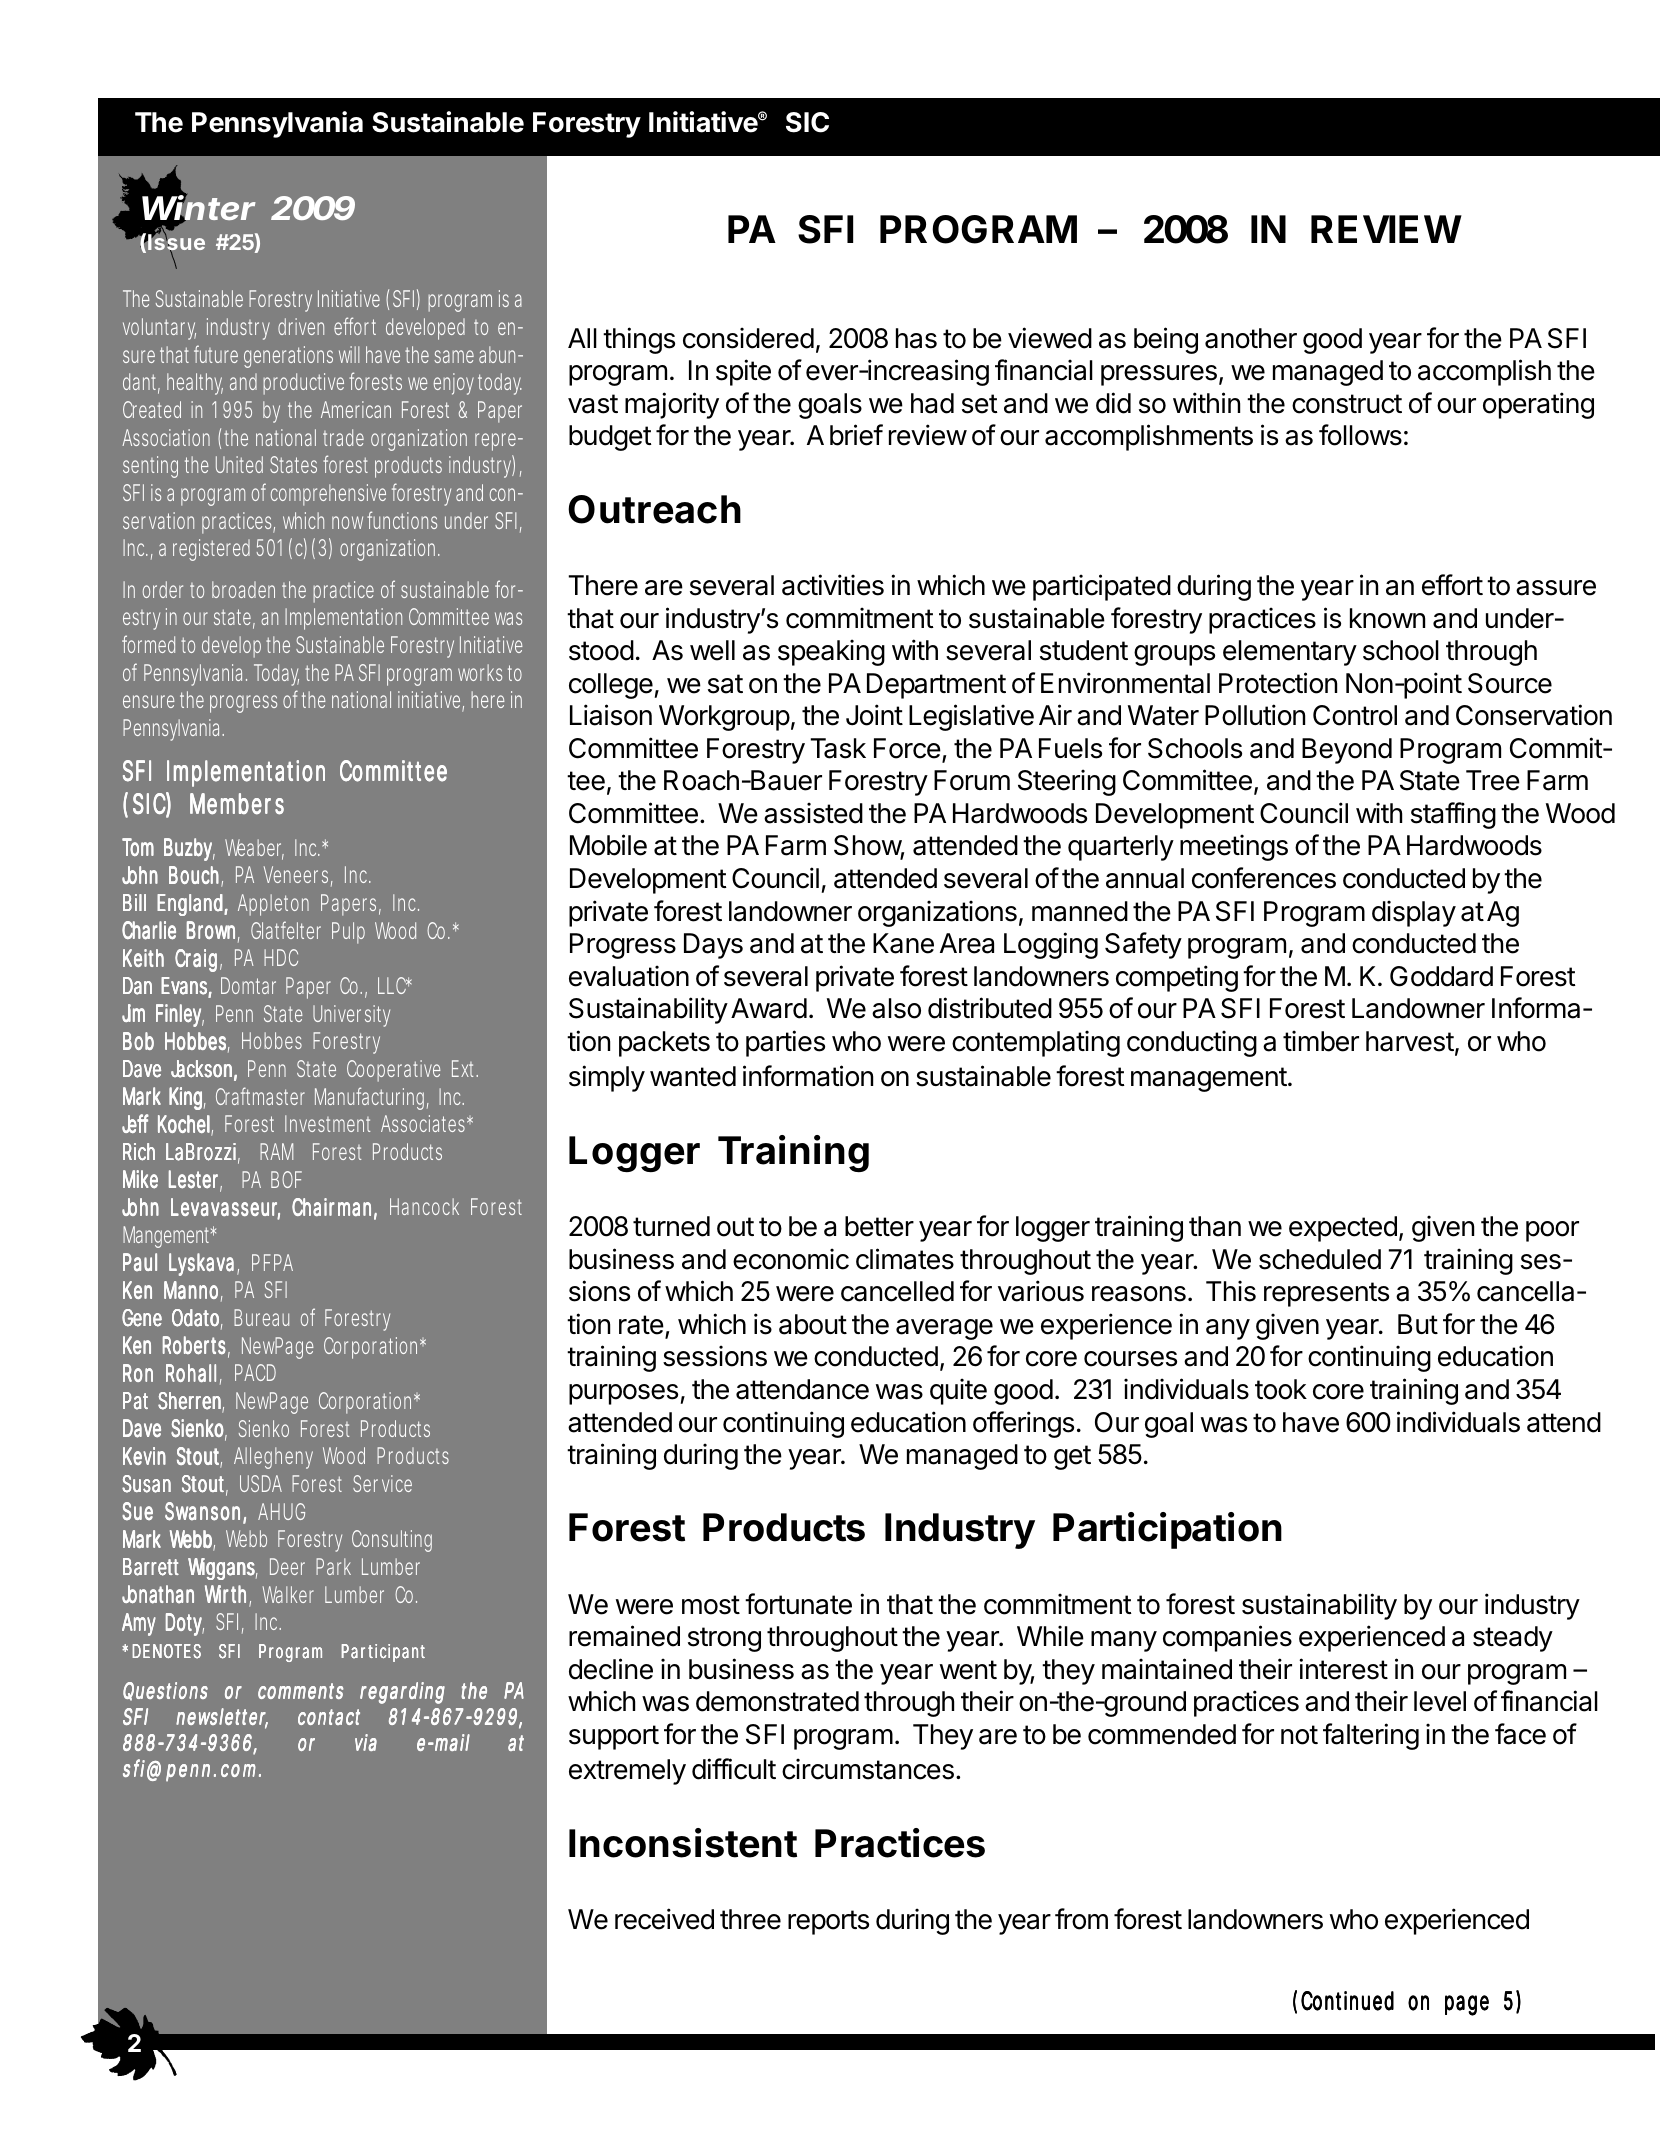 This image has width=1660, height=2148. I want to click on reports, so click(828, 1922).
